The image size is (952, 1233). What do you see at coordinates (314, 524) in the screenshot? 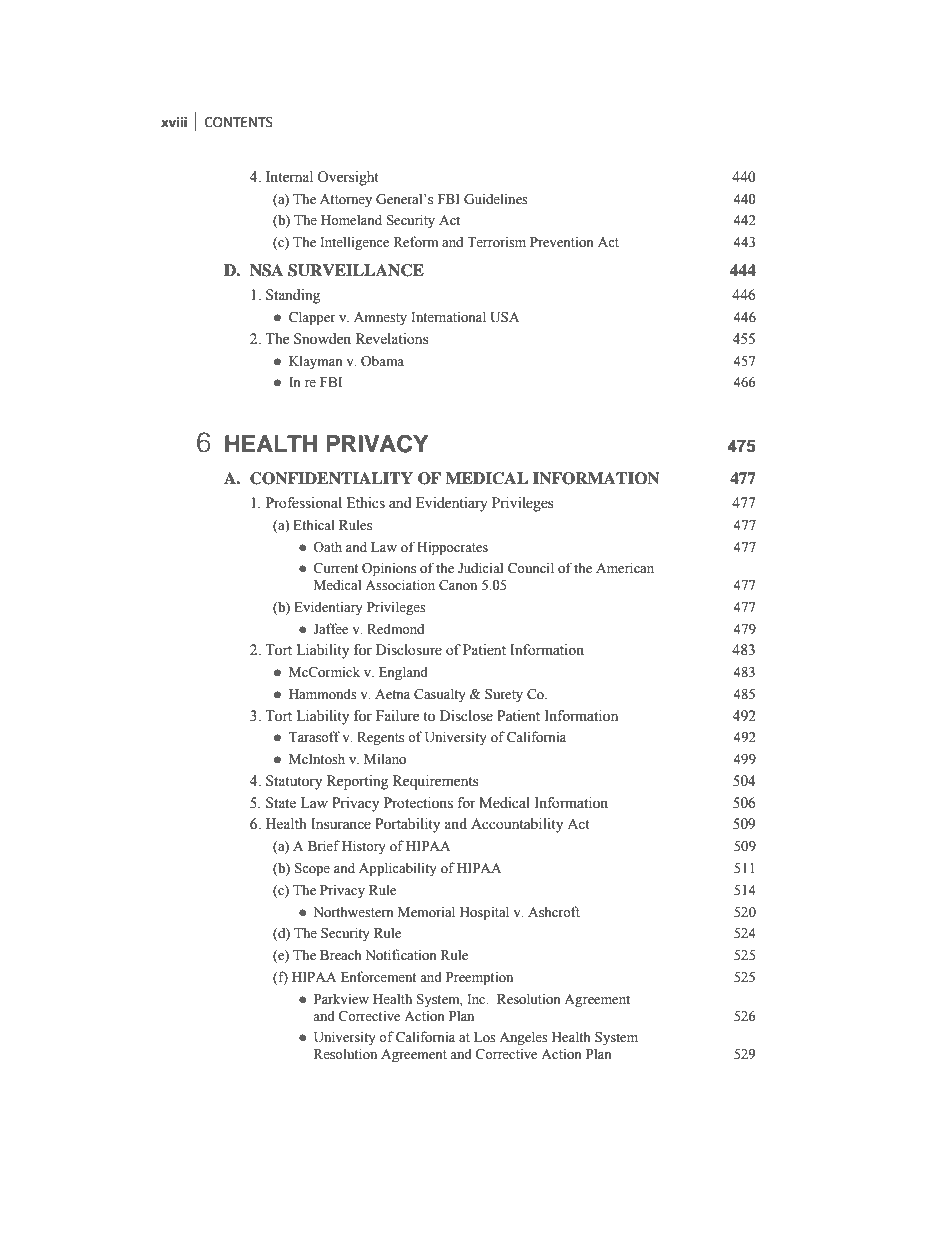
I see `Ethical` at bounding box center [314, 524].
